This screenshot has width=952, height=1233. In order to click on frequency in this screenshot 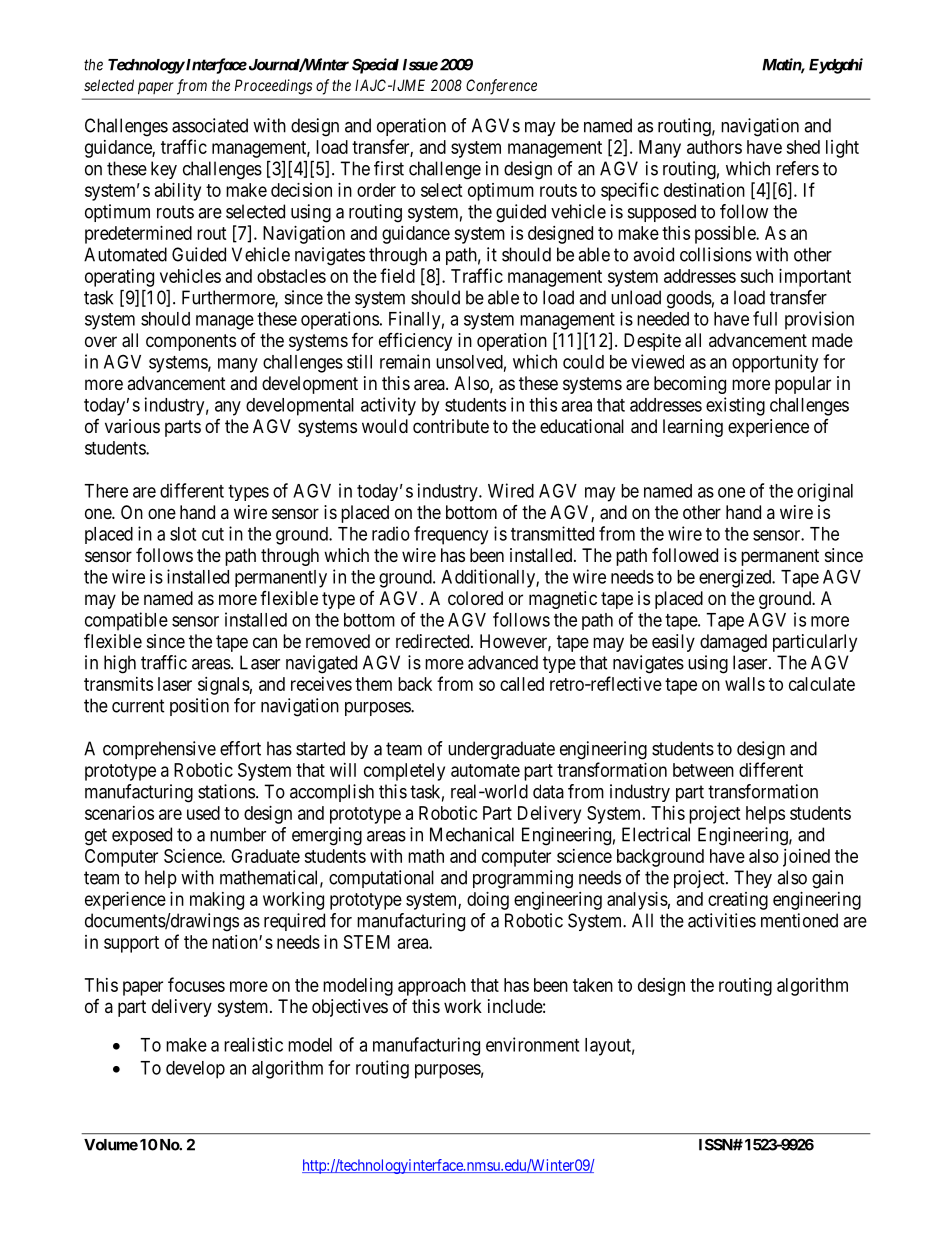, I will do `click(451, 535)`.
